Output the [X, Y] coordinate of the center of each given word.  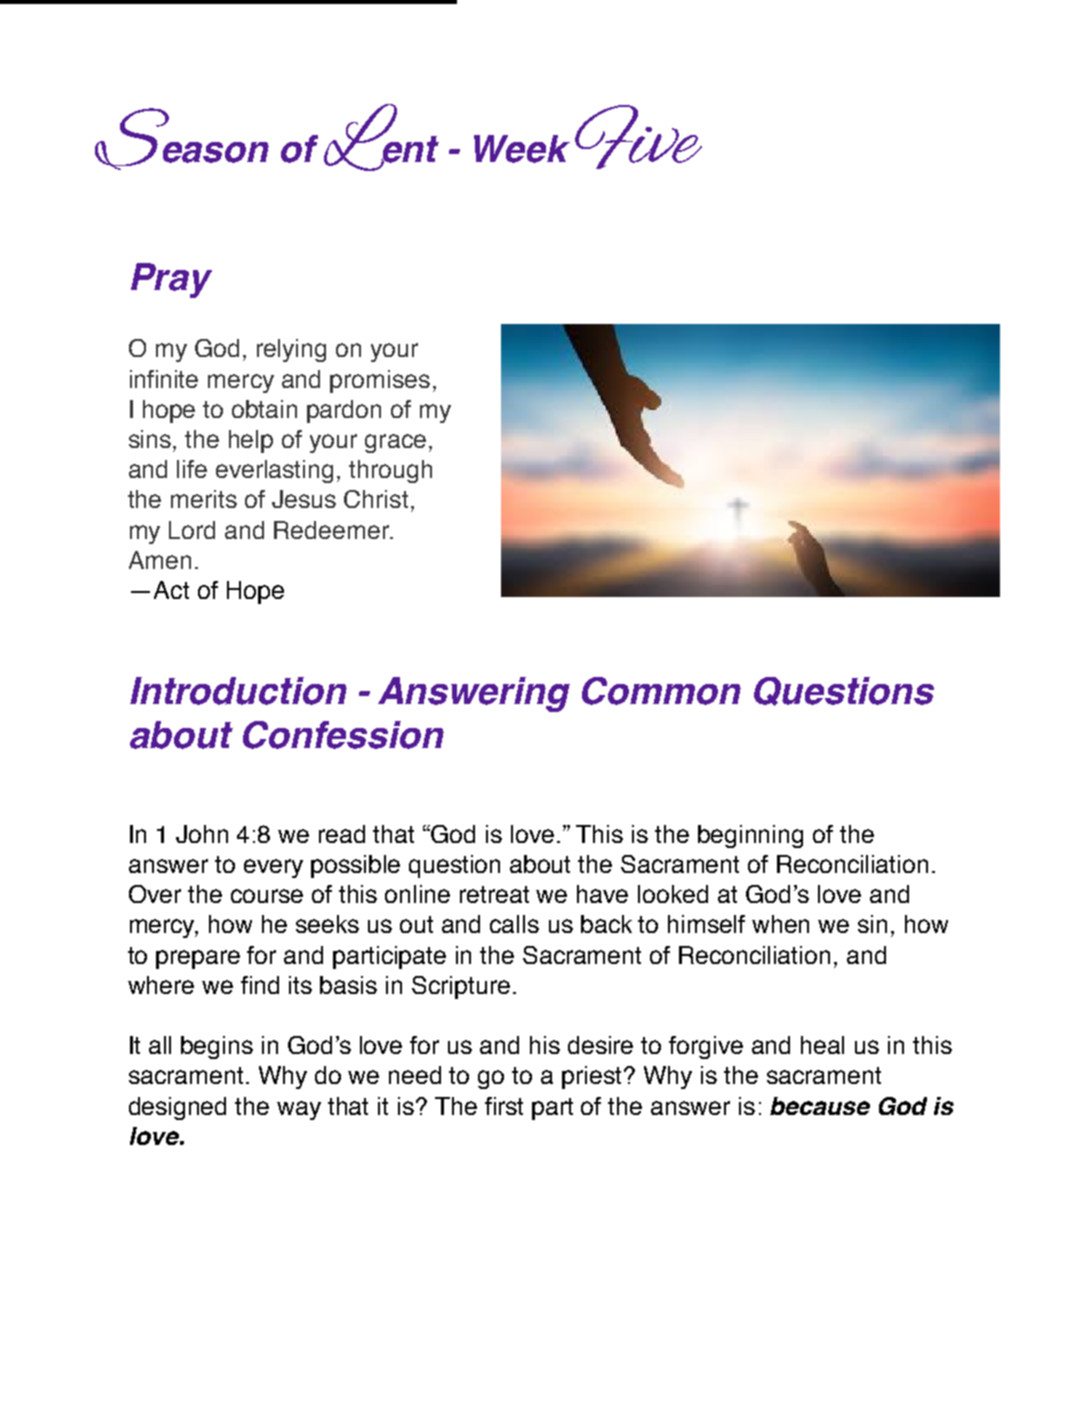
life [192, 469]
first [504, 1106]
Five [638, 137]
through [390, 471]
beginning [750, 836]
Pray [171, 280]
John [202, 834]
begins [217, 1047]
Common [661, 691]
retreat [494, 894]
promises [380, 381]
